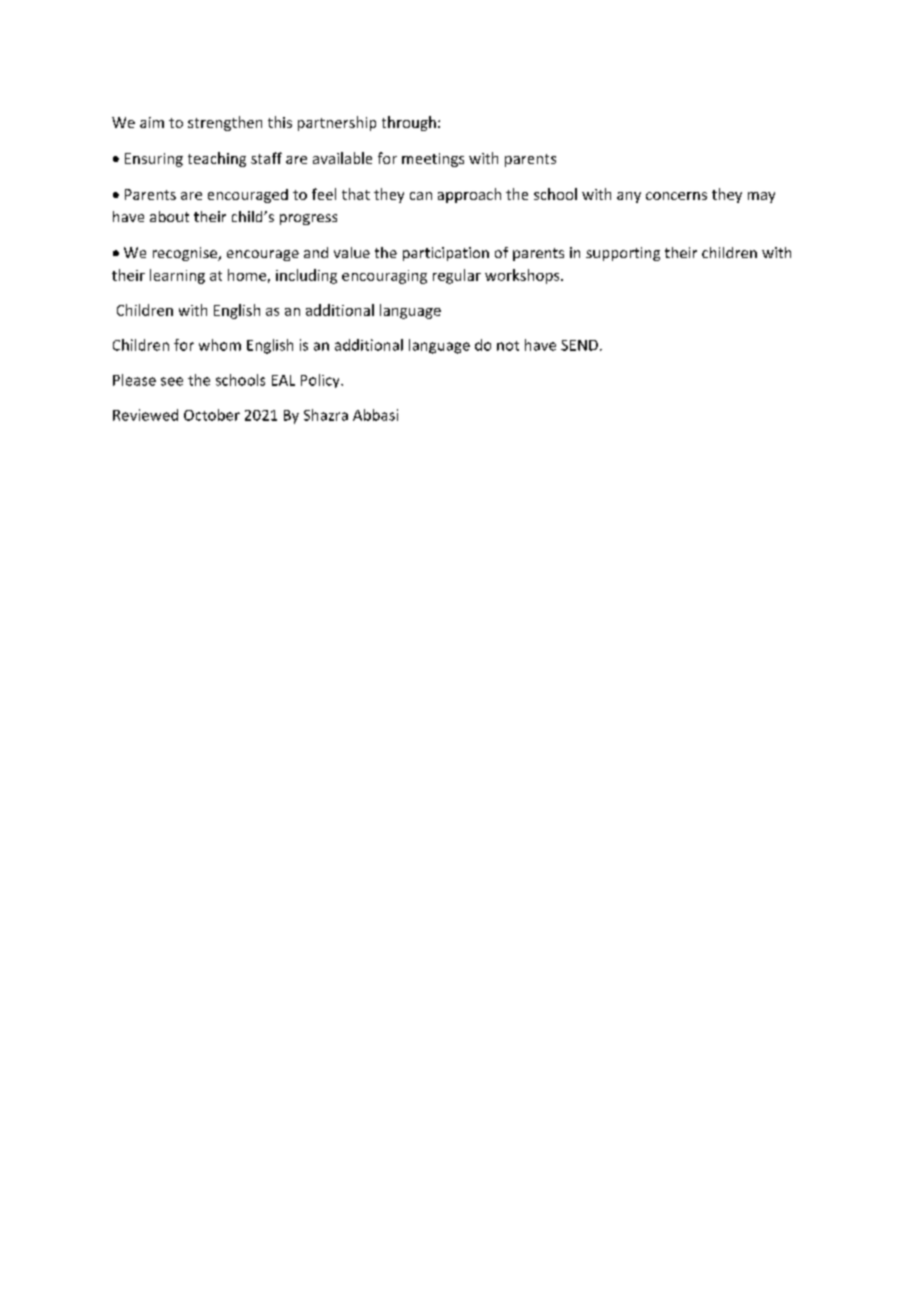 The height and width of the document is (1308, 924). I want to click on through, so click(409, 123).
